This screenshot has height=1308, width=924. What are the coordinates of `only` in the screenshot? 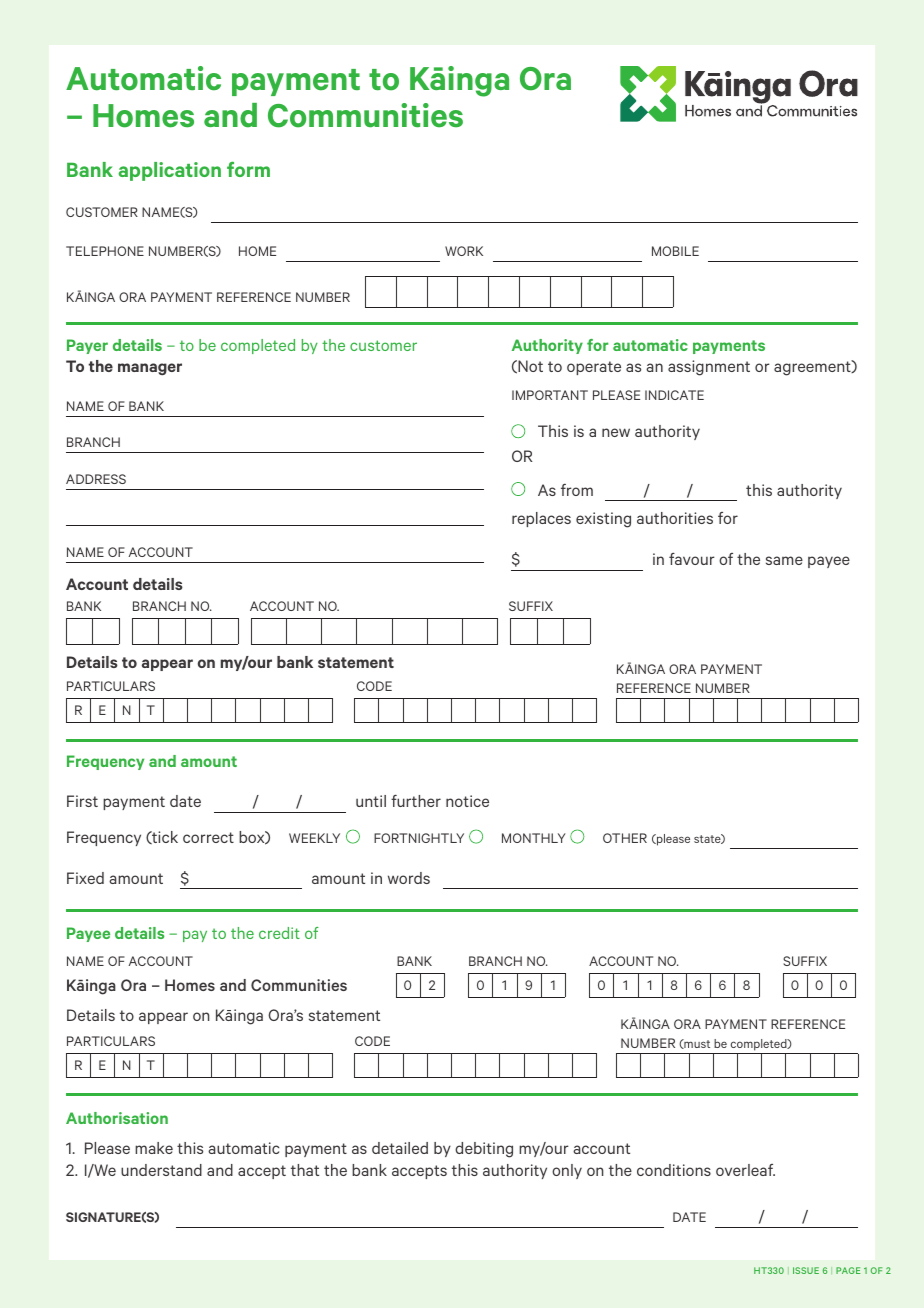 It's located at (567, 1171).
